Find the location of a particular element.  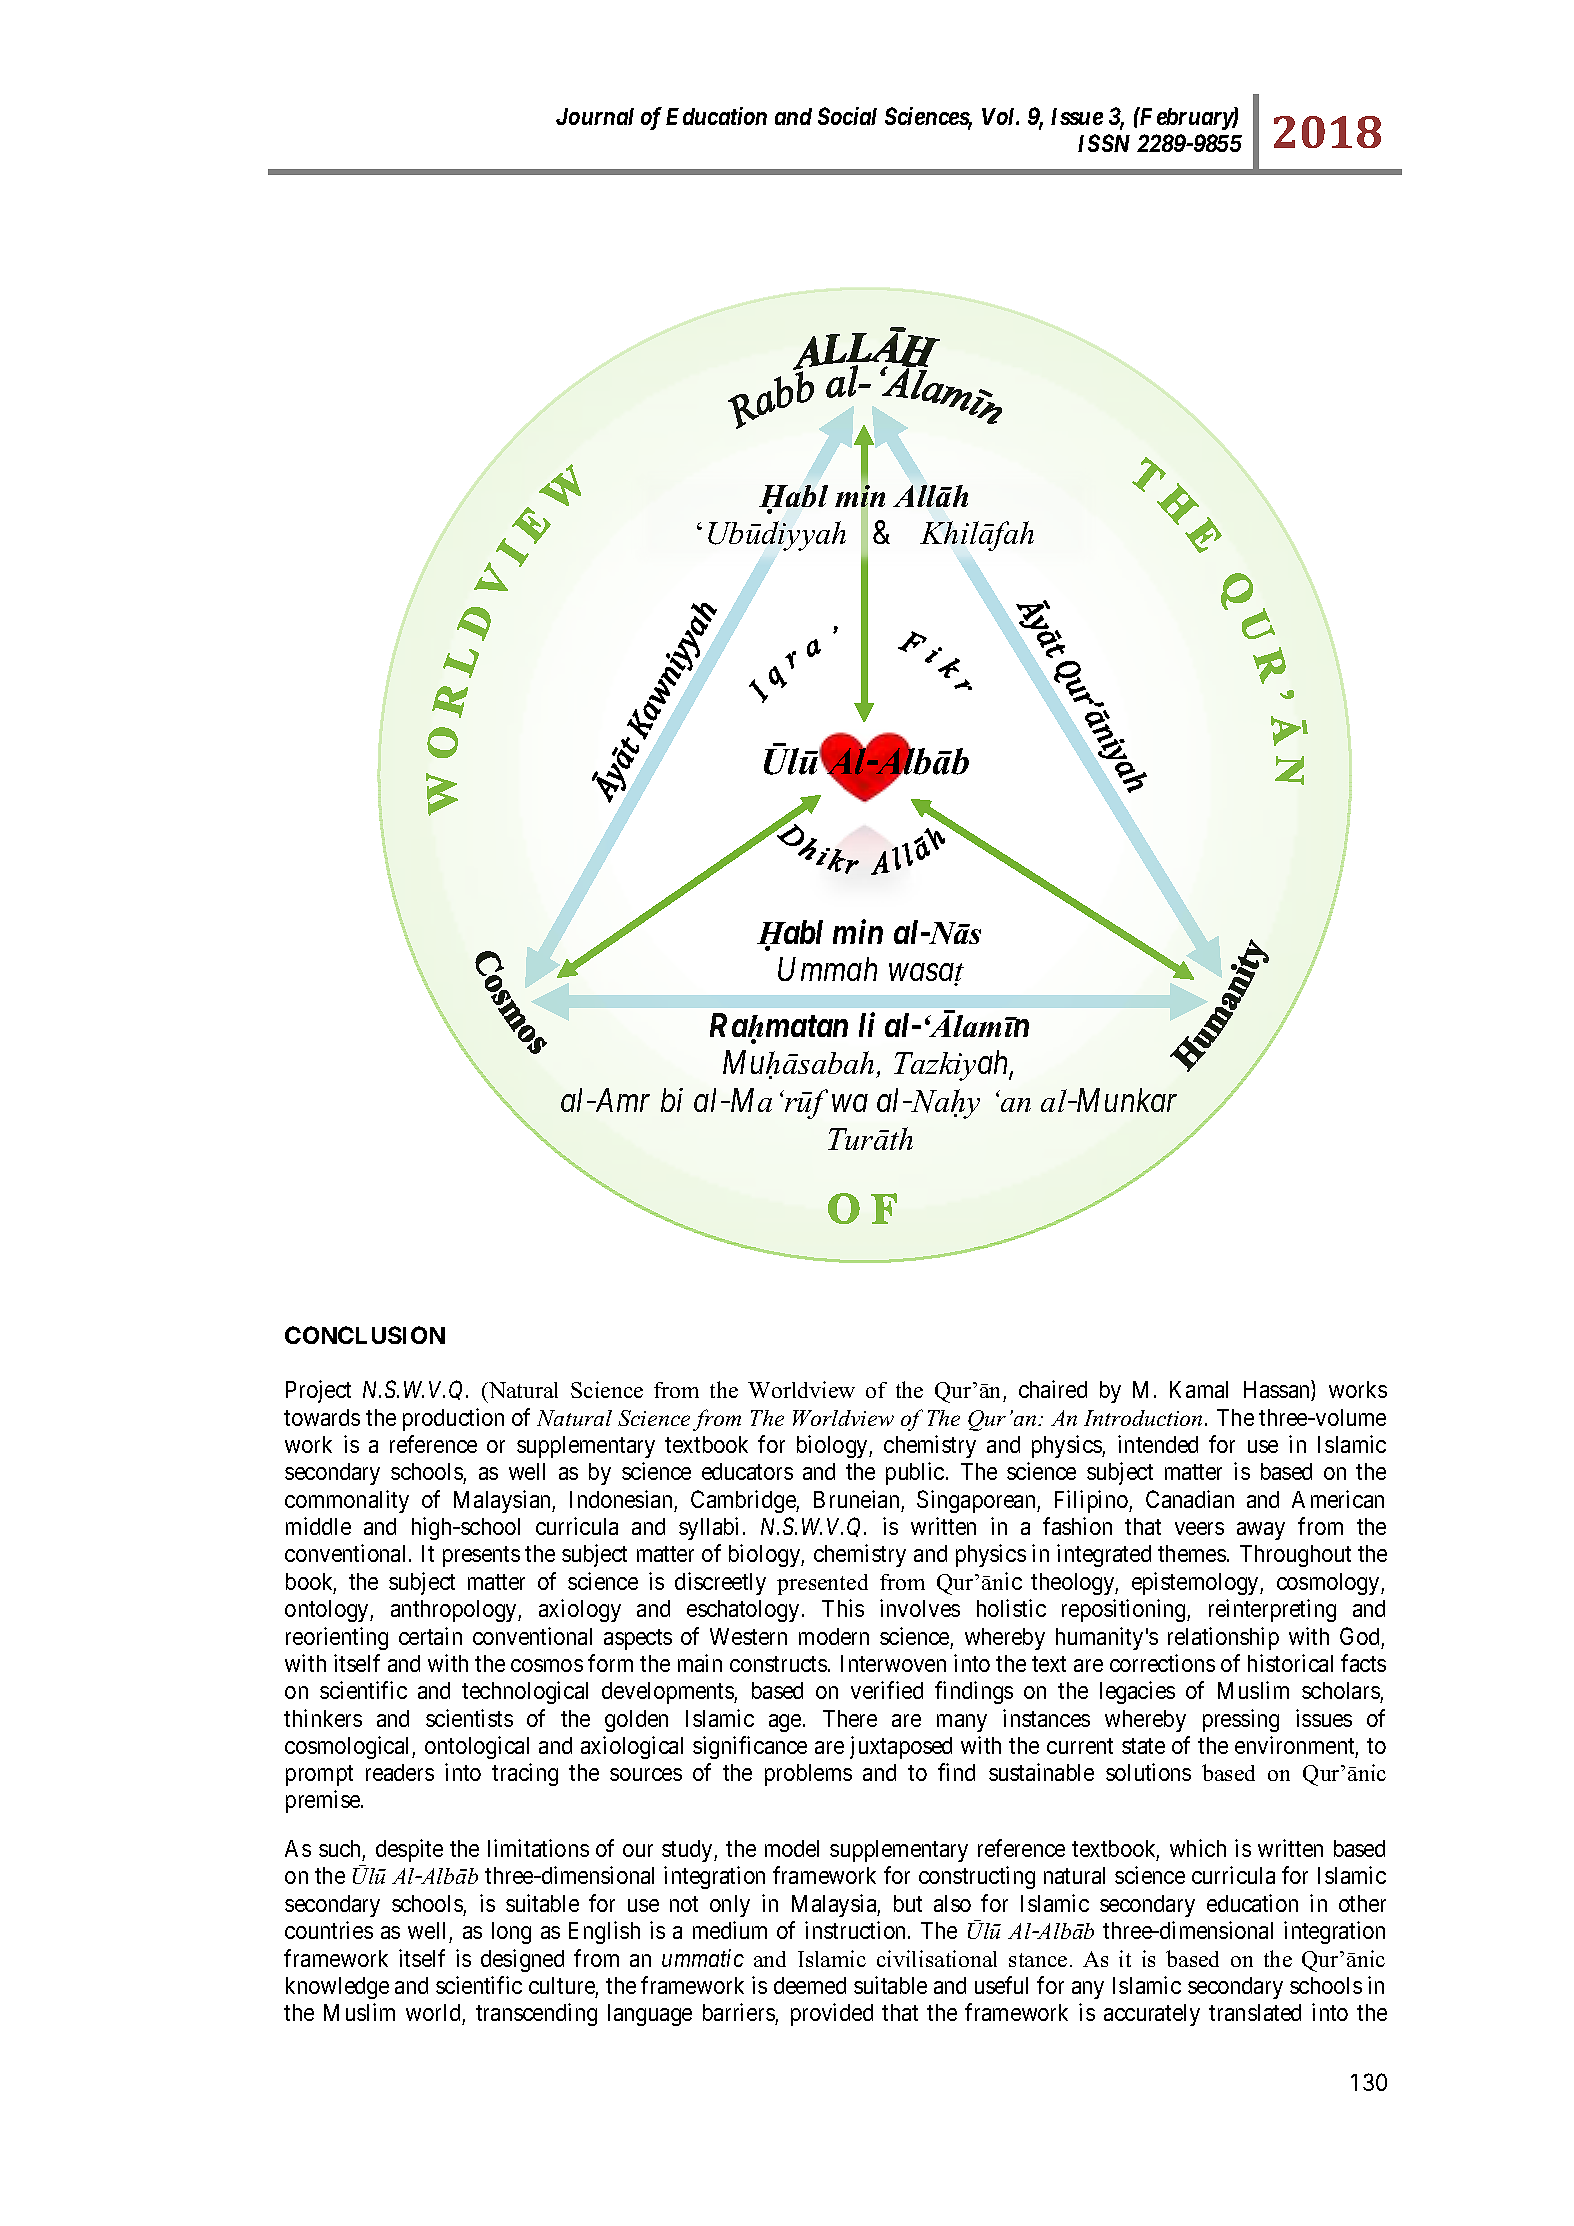

Kamal is located at coordinates (1199, 1389).
